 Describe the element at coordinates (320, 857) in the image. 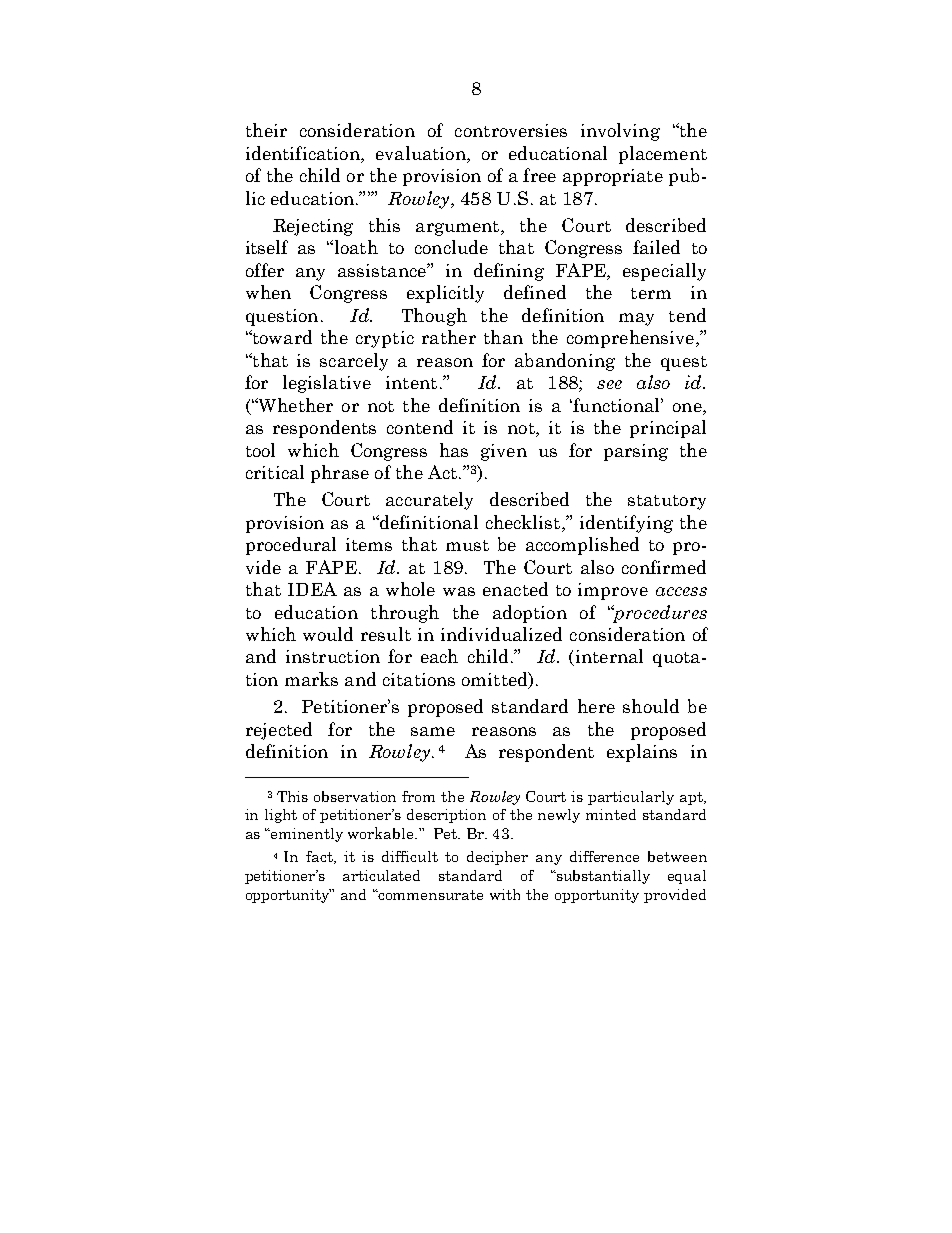

I see `fact` at that location.
